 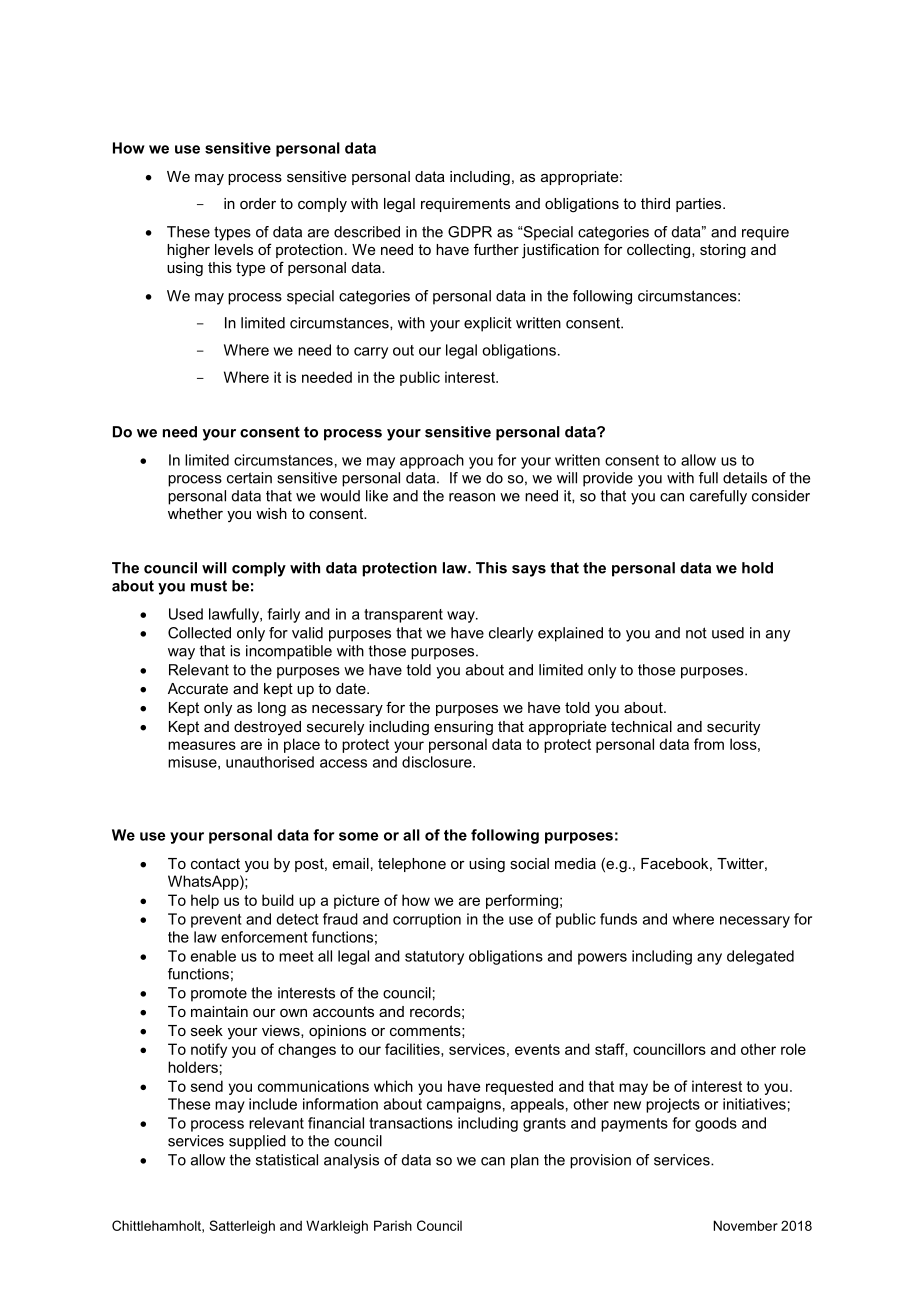 What do you see at coordinates (278, 900) in the screenshot?
I see `build` at bounding box center [278, 900].
